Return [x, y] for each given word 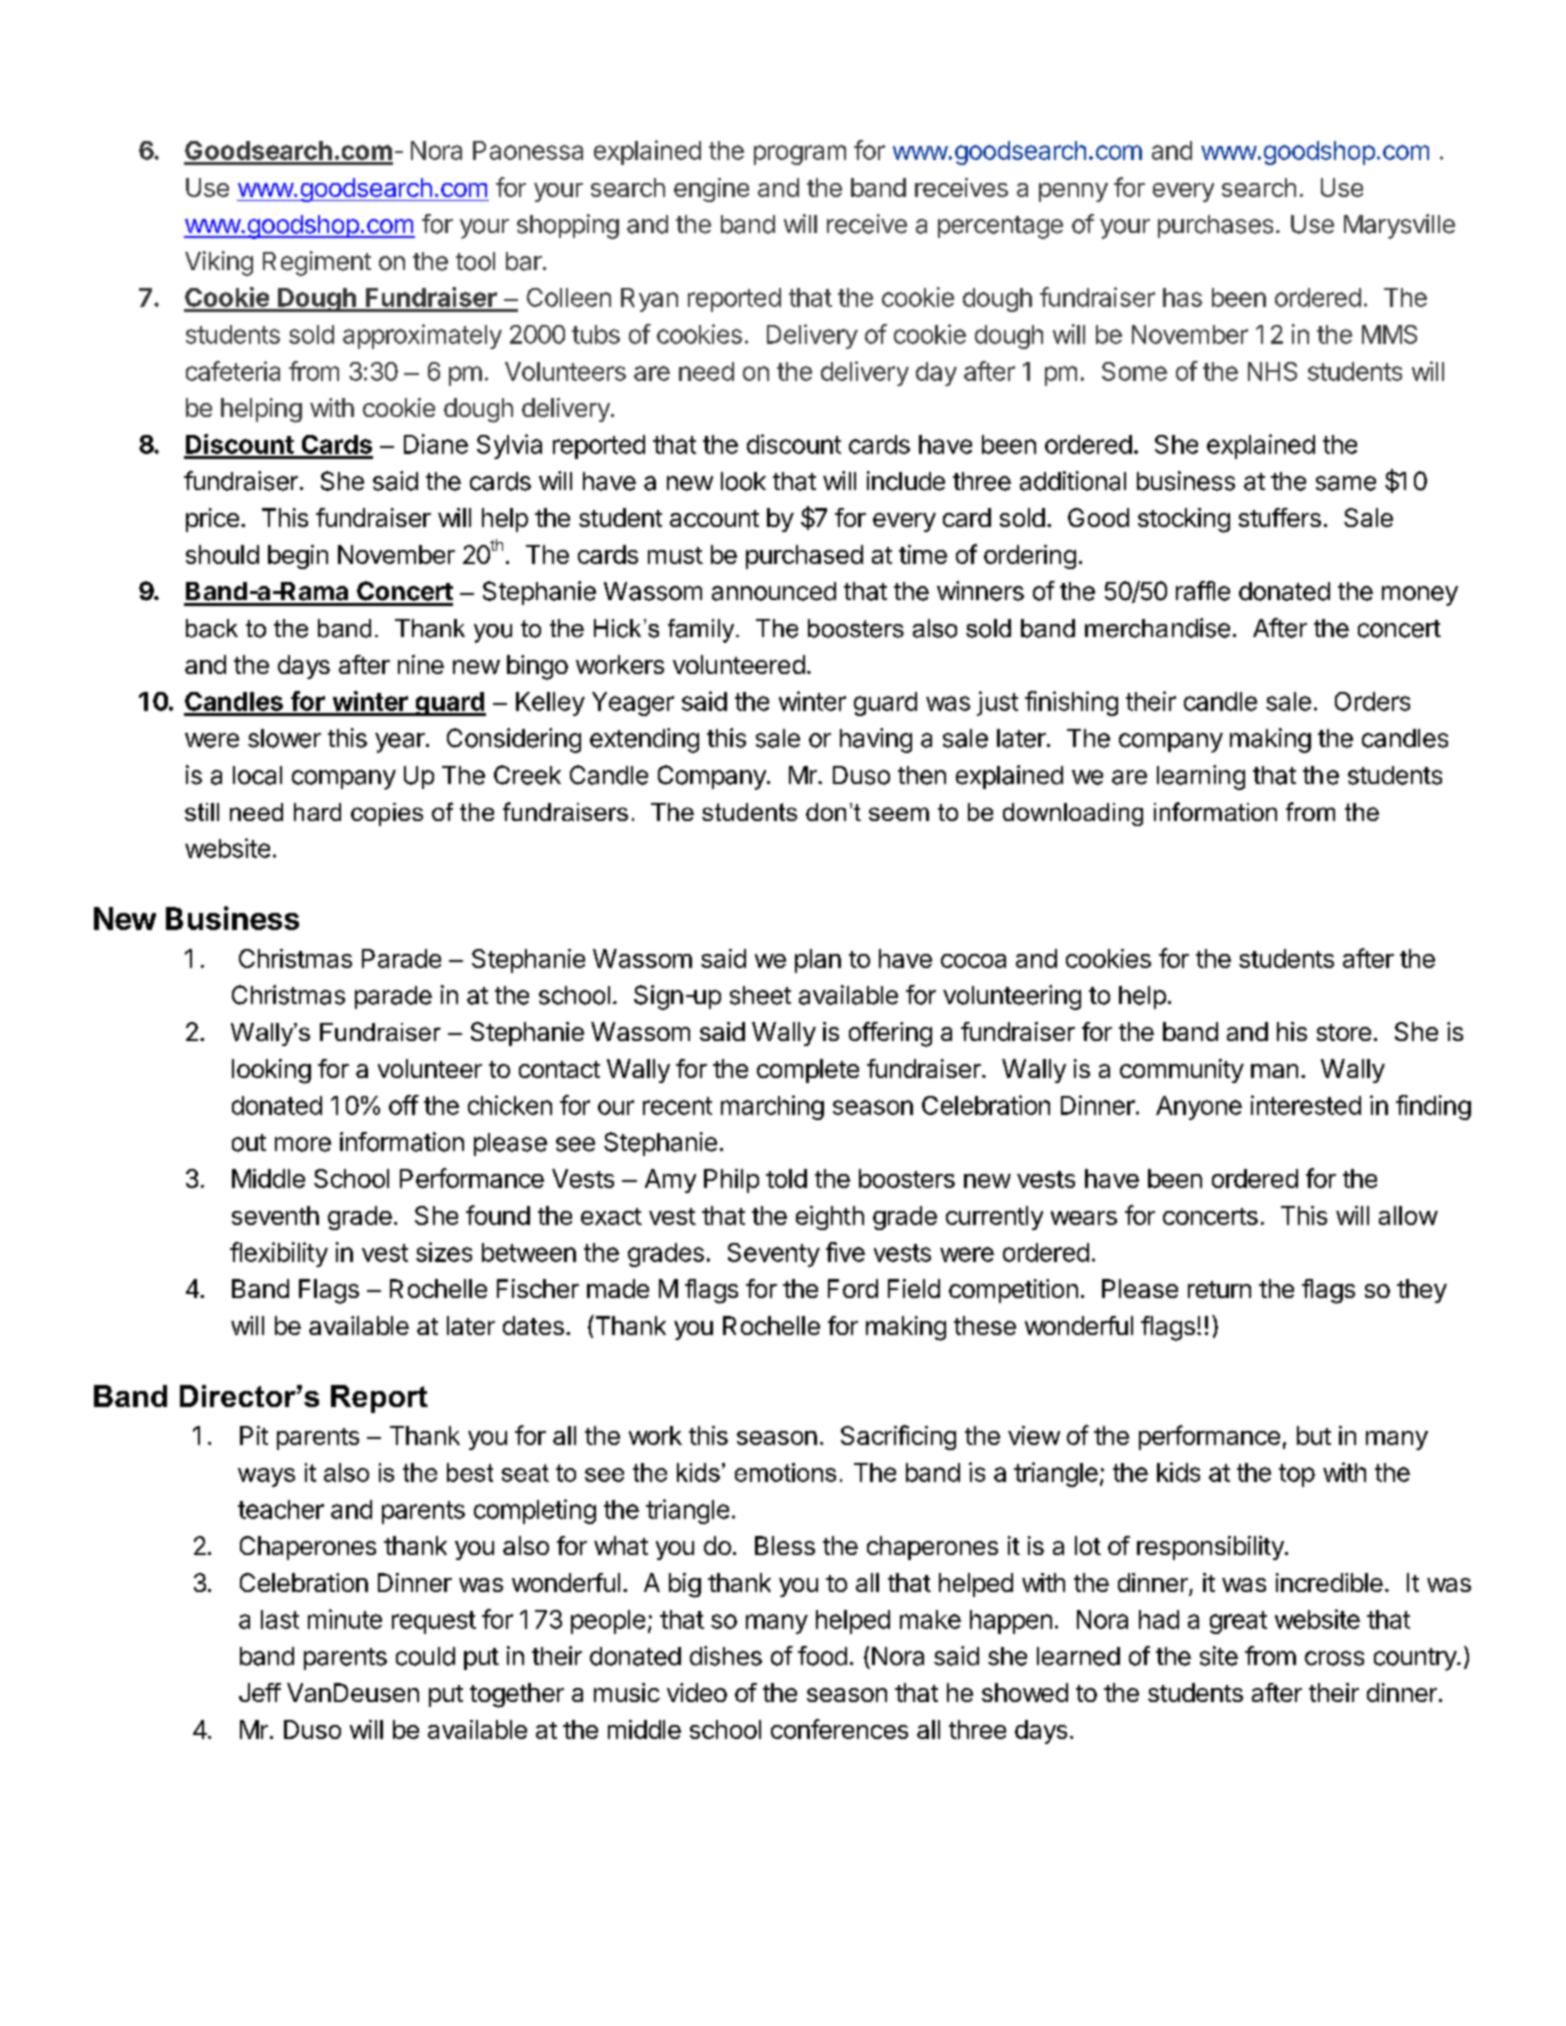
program [800, 155]
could [425, 1656]
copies [387, 814]
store [1344, 1032]
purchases [1215, 226]
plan [818, 961]
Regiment [317, 263]
